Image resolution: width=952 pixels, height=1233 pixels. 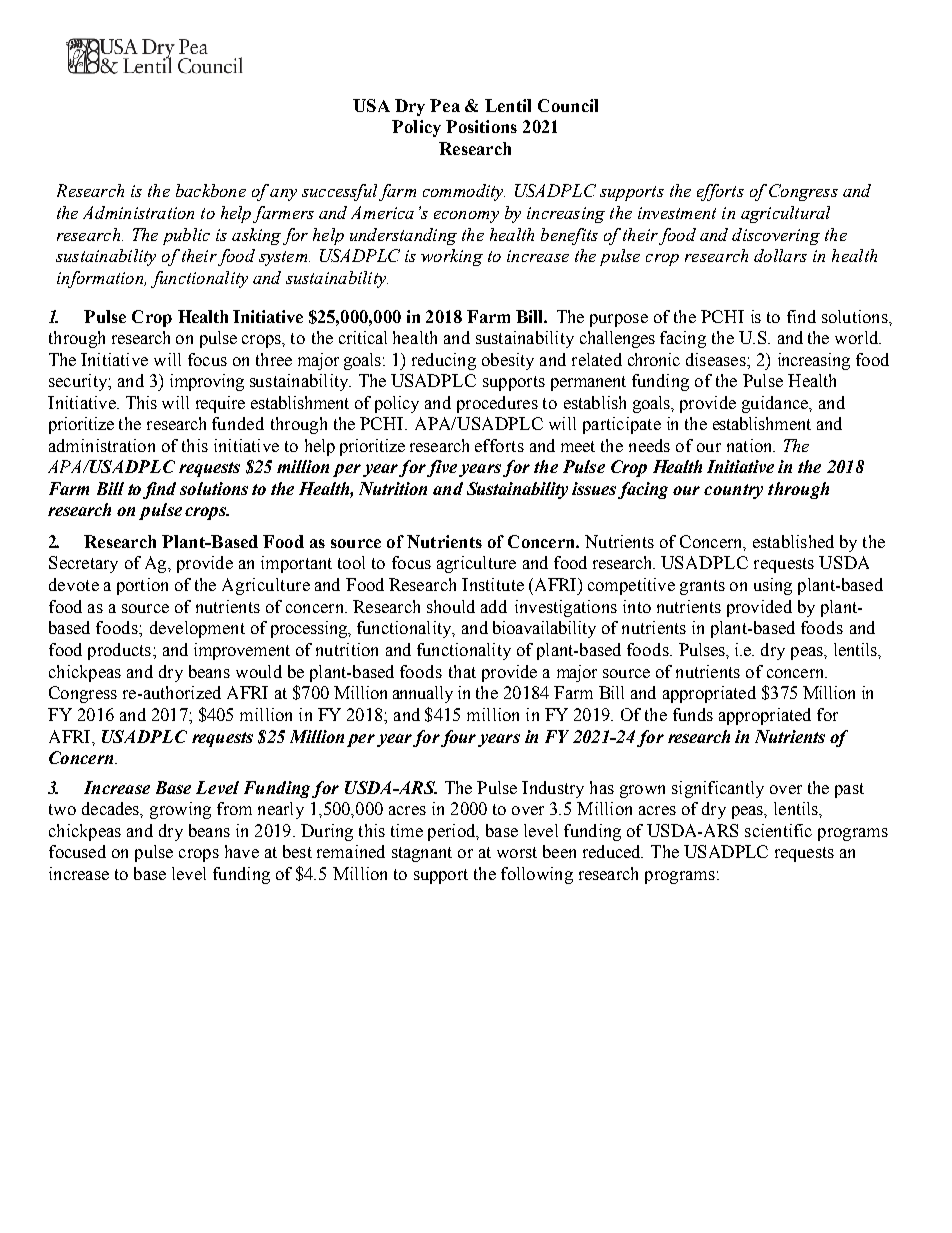 What do you see at coordinates (785, 214) in the screenshot?
I see `agricultural` at bounding box center [785, 214].
